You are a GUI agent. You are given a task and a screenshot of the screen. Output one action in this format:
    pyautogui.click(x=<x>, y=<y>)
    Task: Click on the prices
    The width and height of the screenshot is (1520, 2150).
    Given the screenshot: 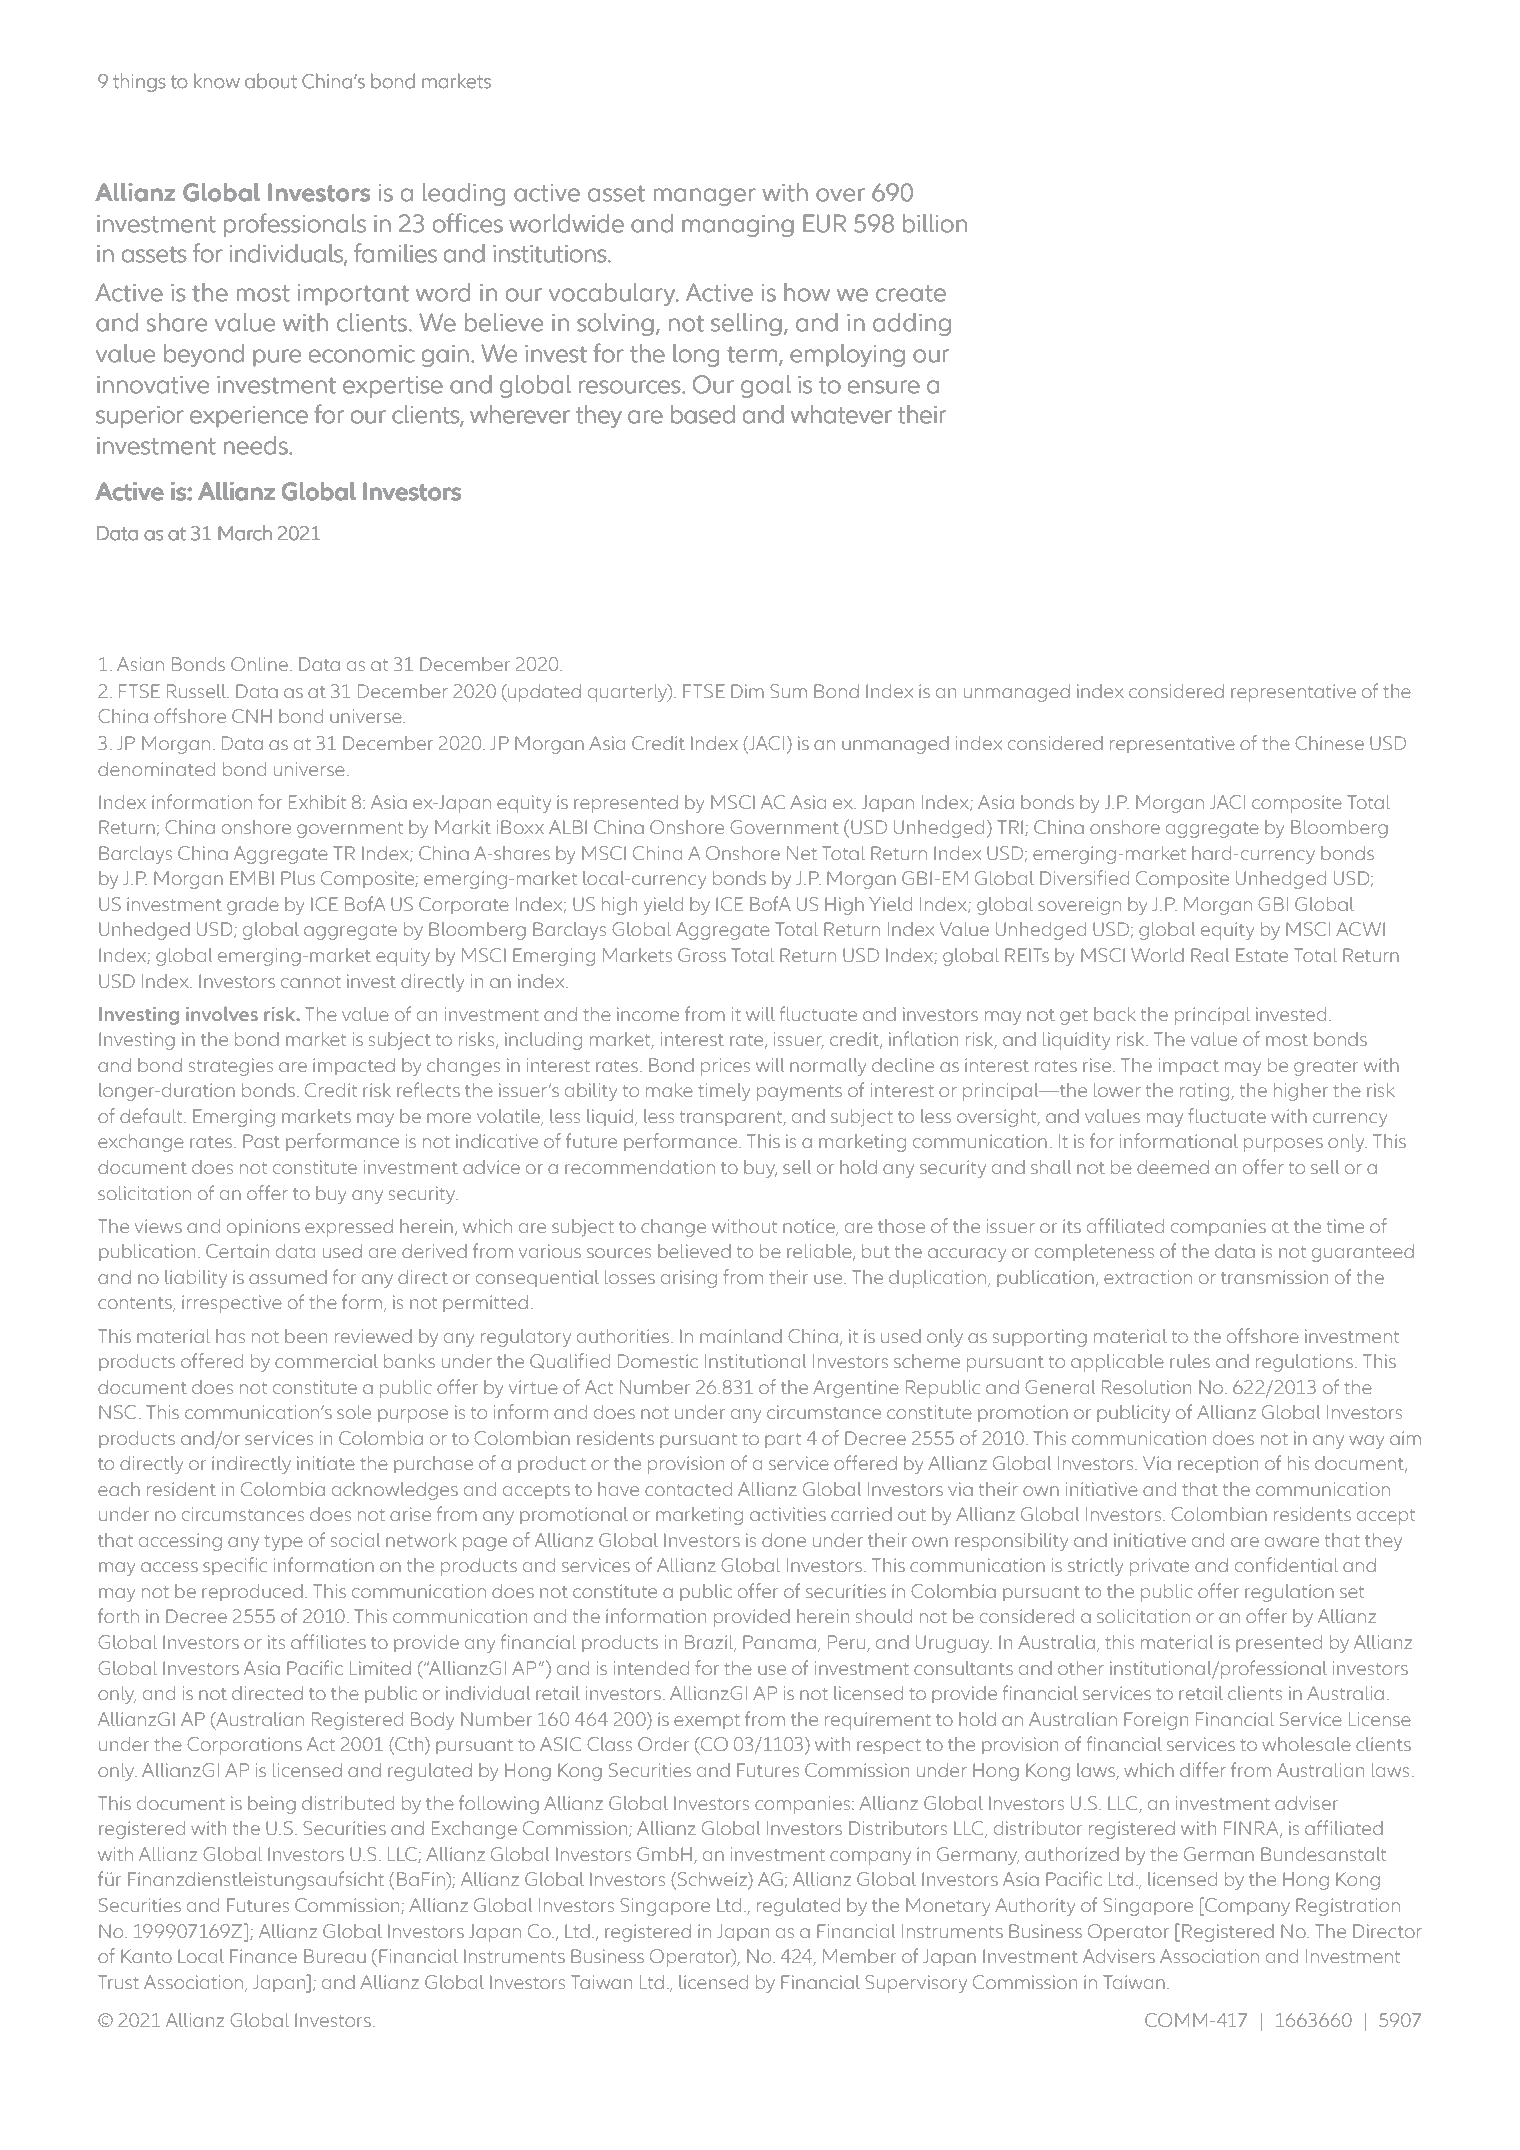 What is the action you would take?
    pyautogui.click(x=725, y=1067)
